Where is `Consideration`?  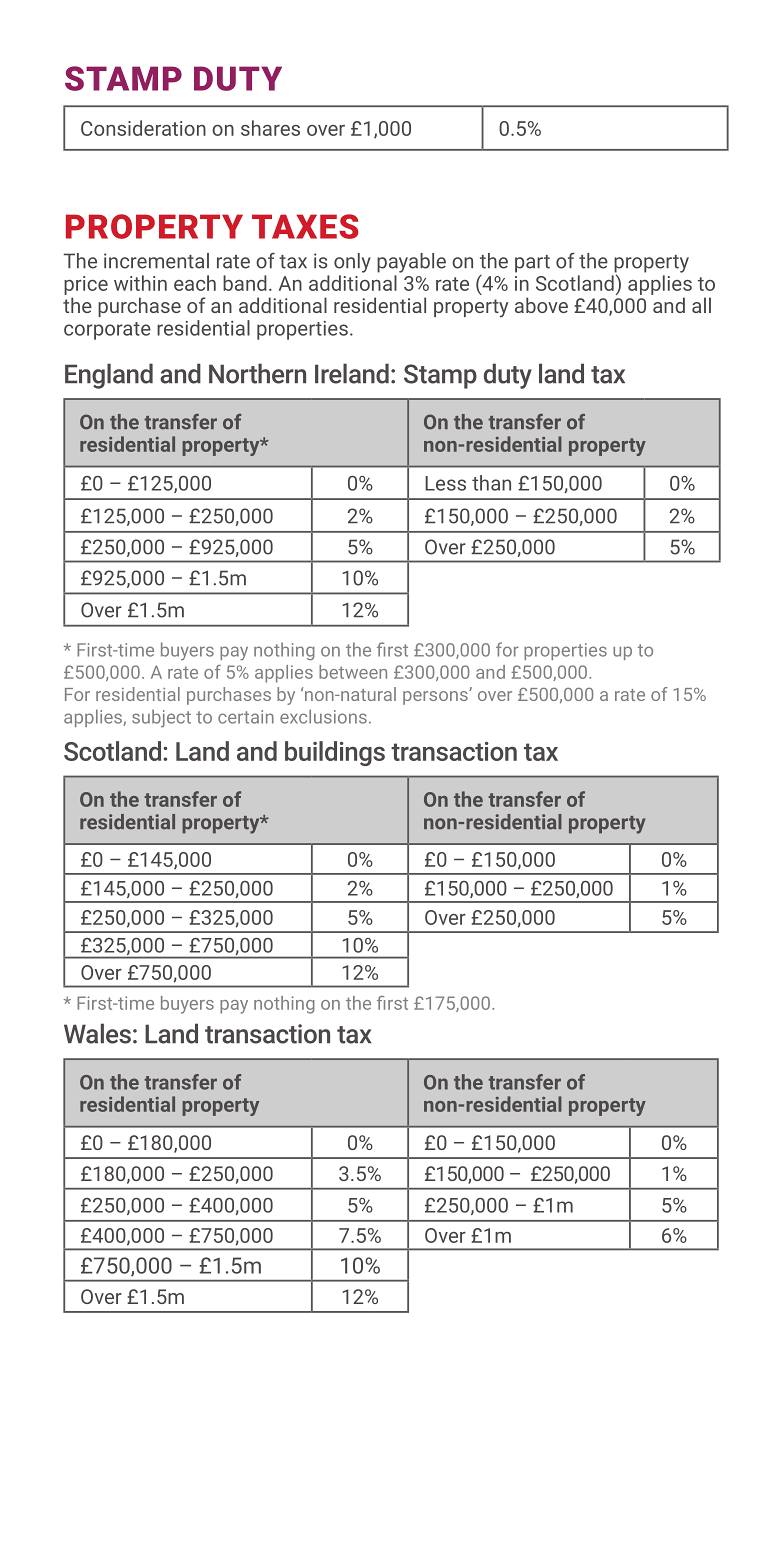 Consideration is located at coordinates (143, 128).
